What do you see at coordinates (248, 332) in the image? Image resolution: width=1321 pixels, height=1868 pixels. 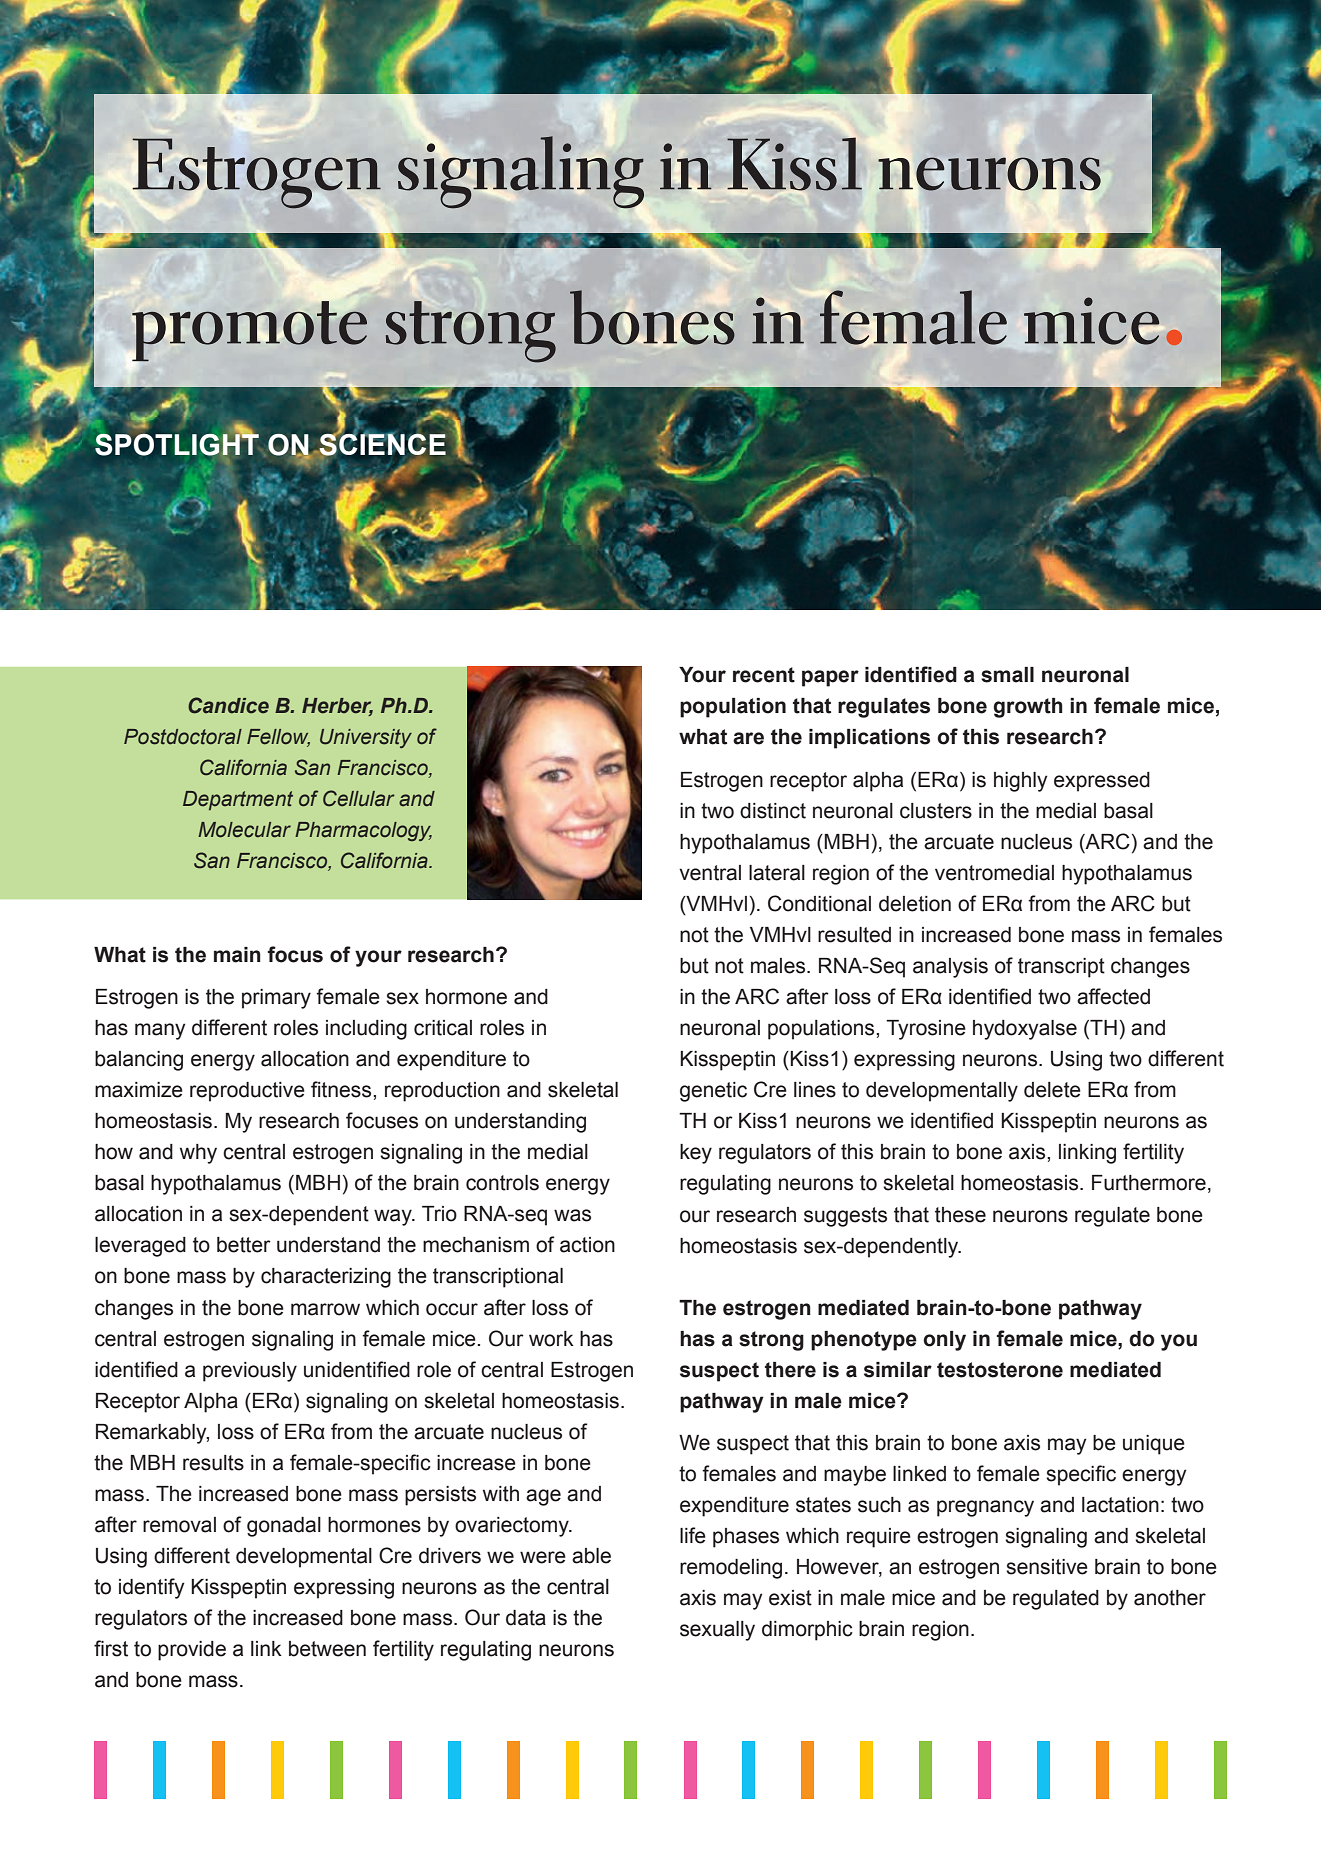 I see `promote` at bounding box center [248, 332].
